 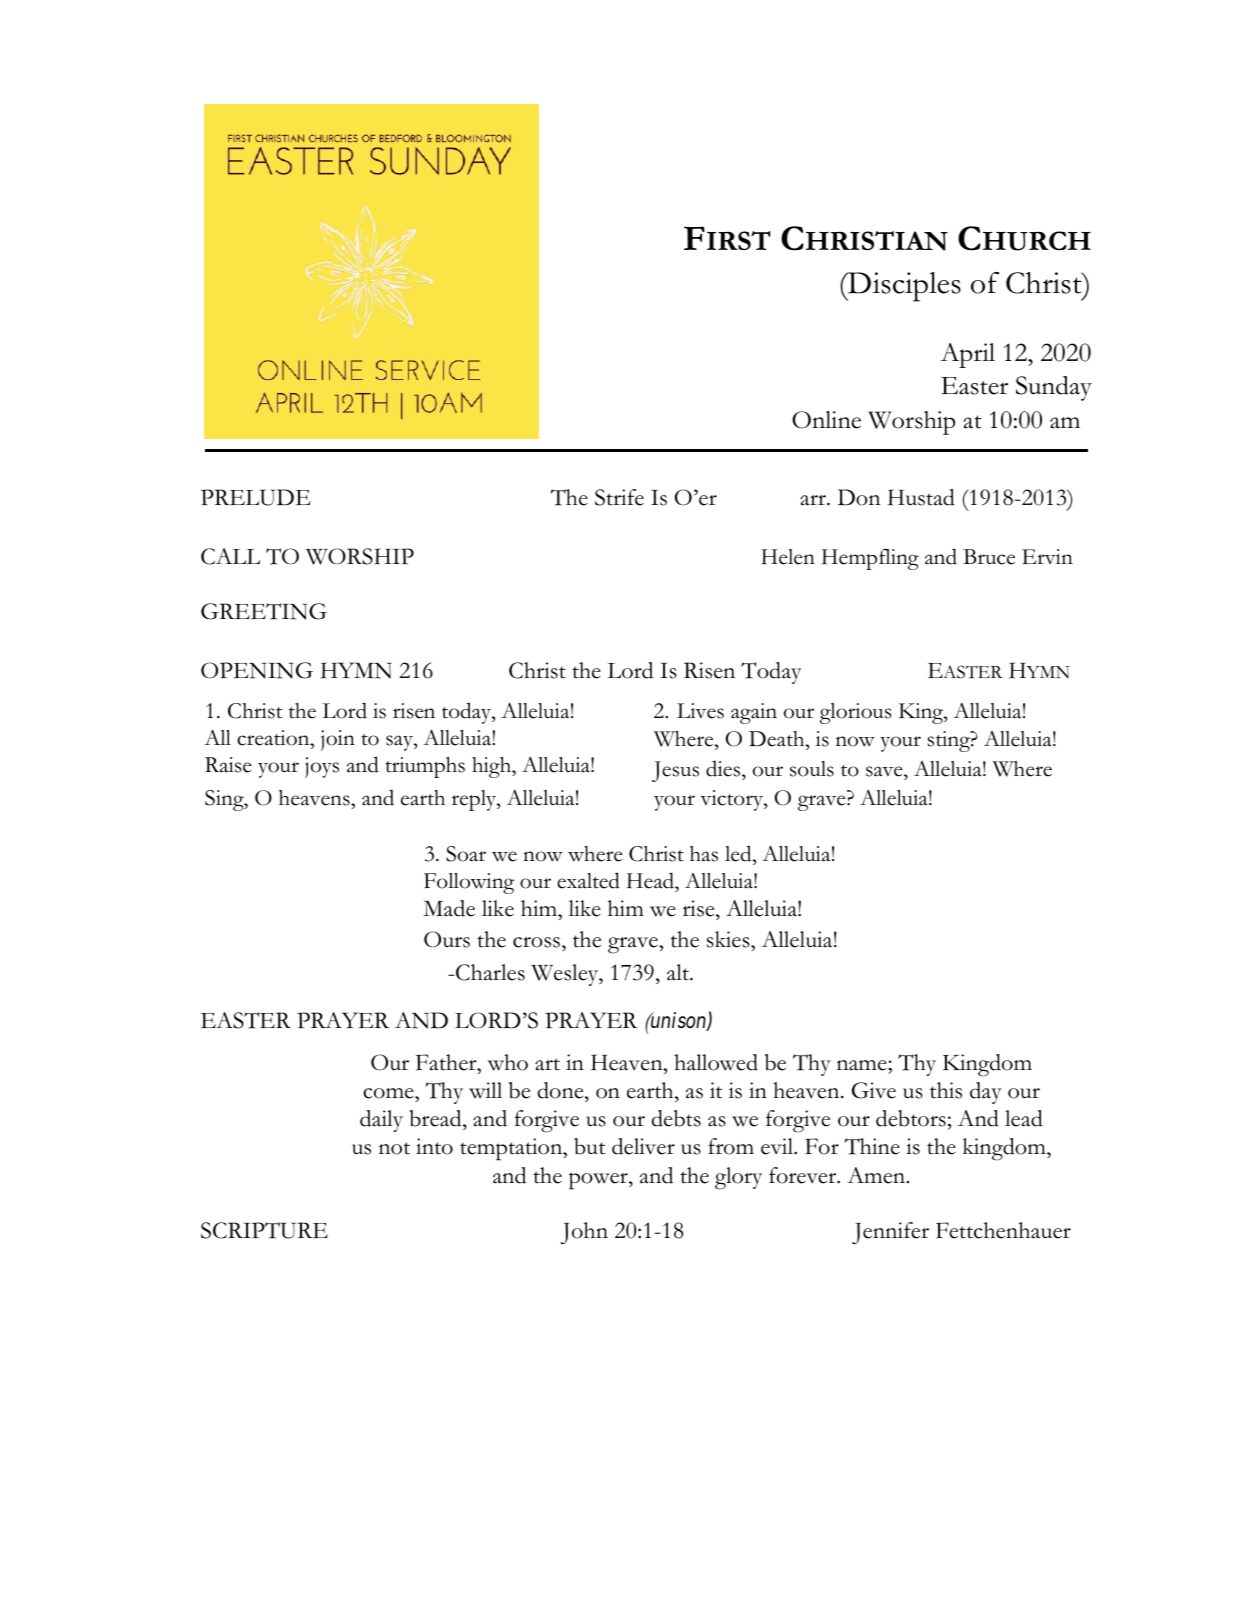 I want to click on SCRIPTURE, so click(x=264, y=1230).
